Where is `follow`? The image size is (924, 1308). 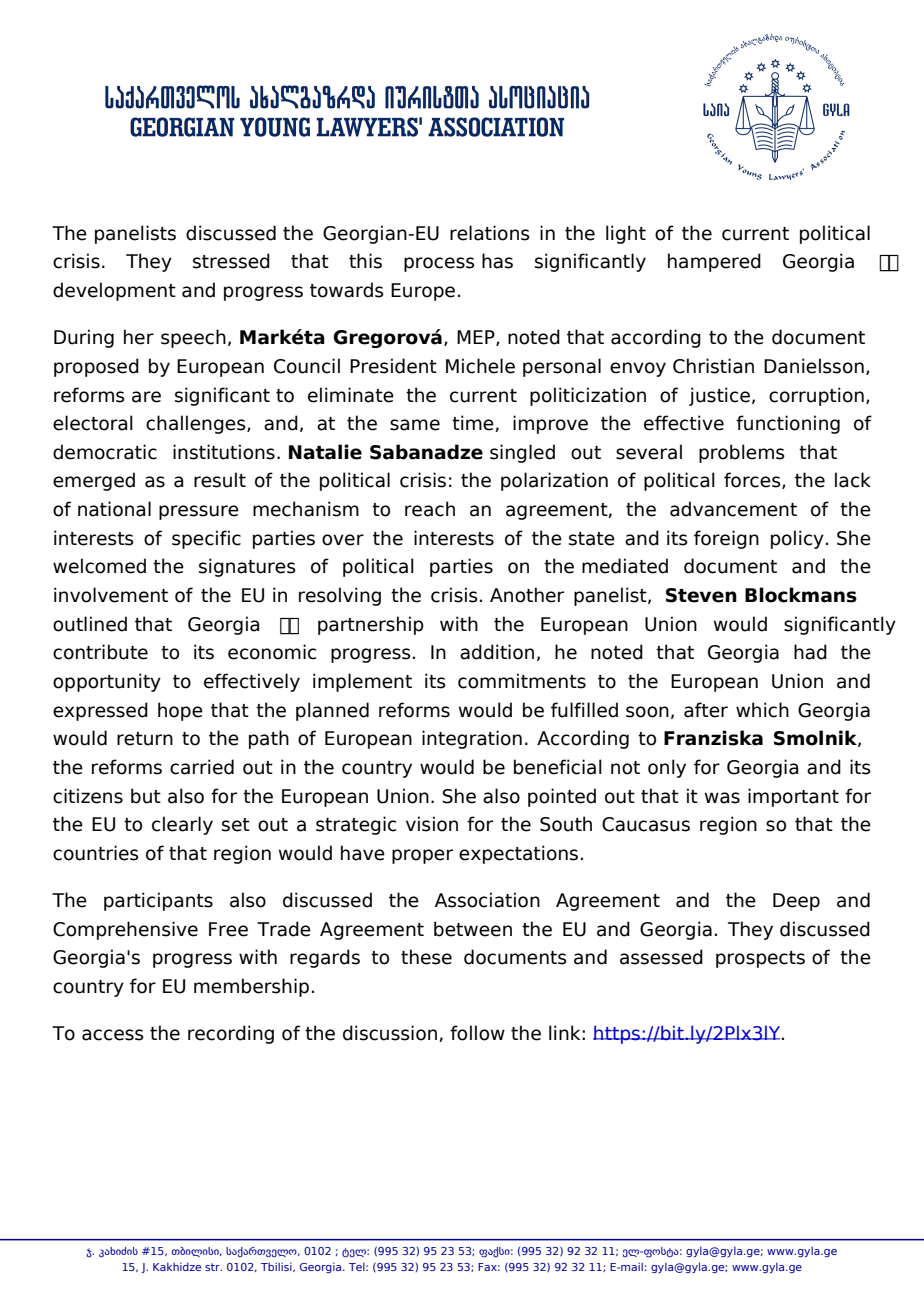
follow is located at coordinates (477, 1033).
